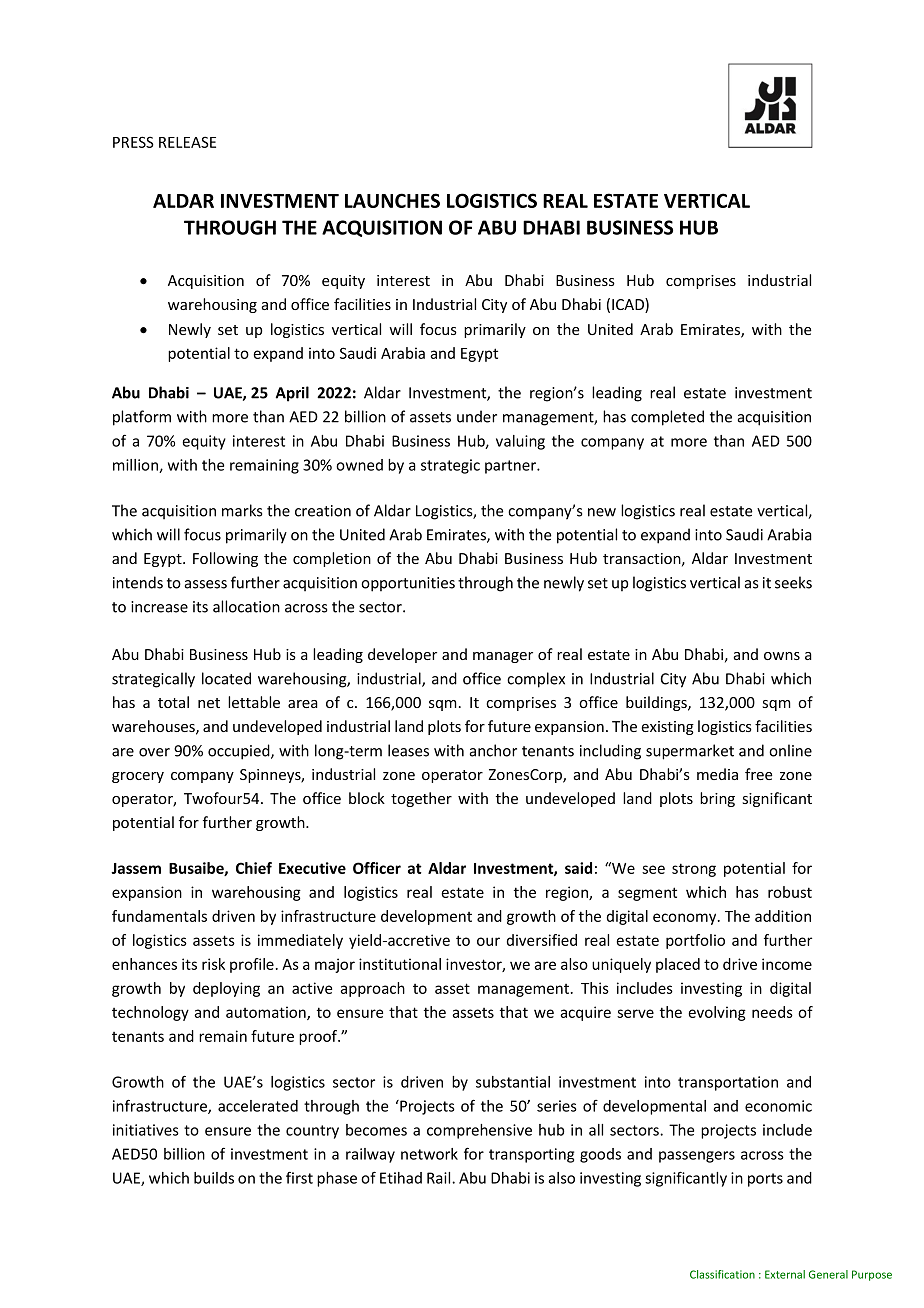 Image resolution: width=924 pixels, height=1308 pixels. I want to click on complex, so click(536, 680).
